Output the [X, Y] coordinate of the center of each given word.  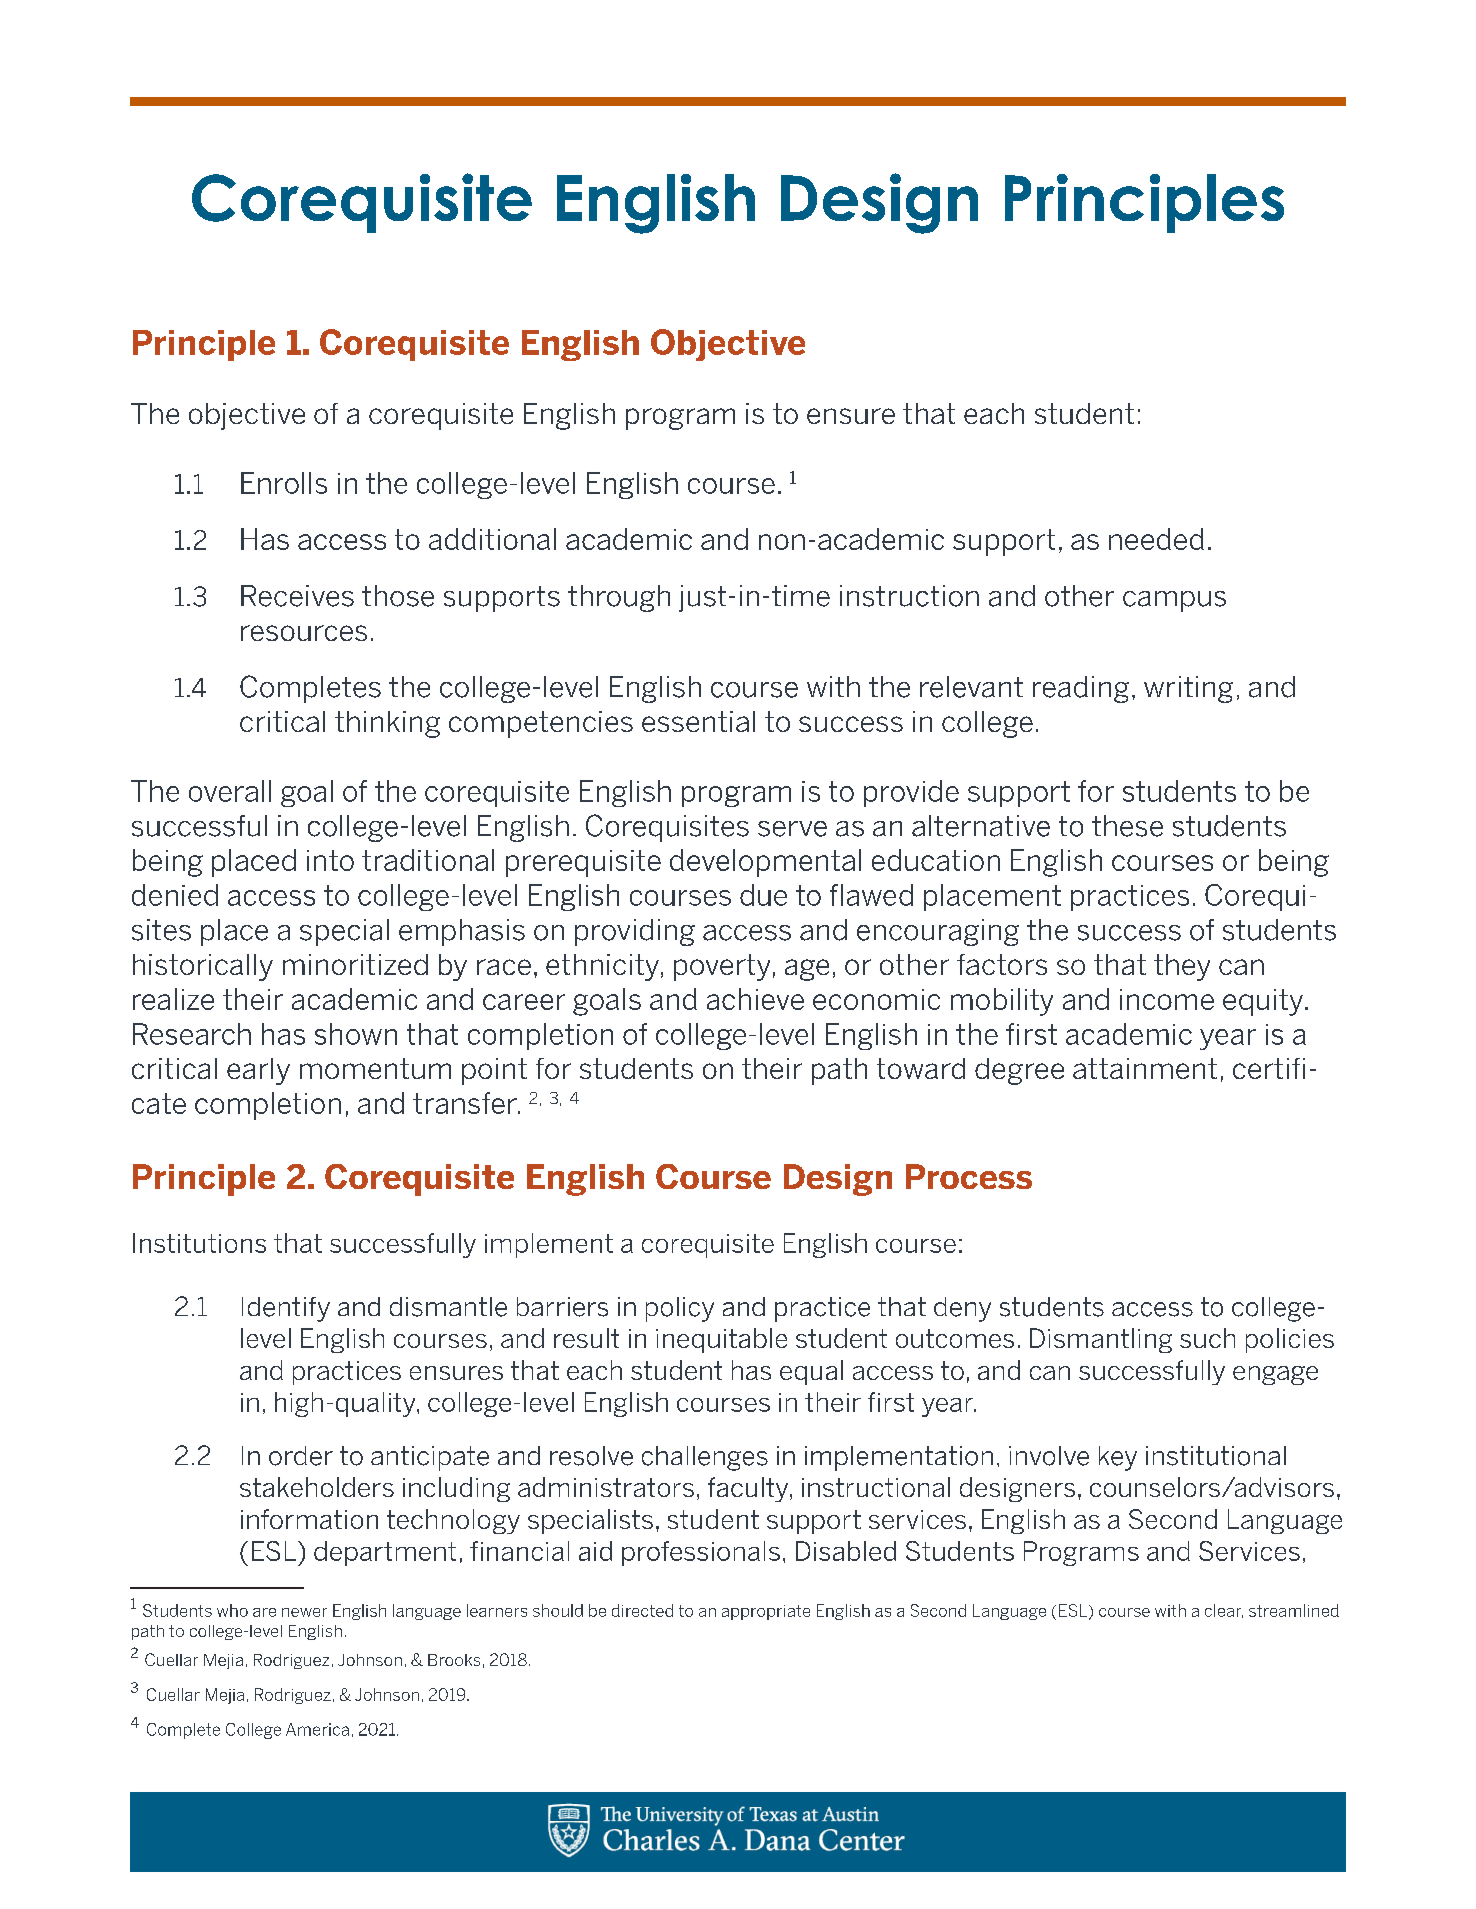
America [317, 1729]
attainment [1145, 1068]
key [1118, 1458]
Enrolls [284, 483]
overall [230, 791]
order [301, 1456]
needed [1156, 539]
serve [792, 829]
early [258, 1071]
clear [1224, 1611]
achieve [755, 999]
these [1127, 826]
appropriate [766, 1612]
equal [811, 1372]
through [619, 598]
